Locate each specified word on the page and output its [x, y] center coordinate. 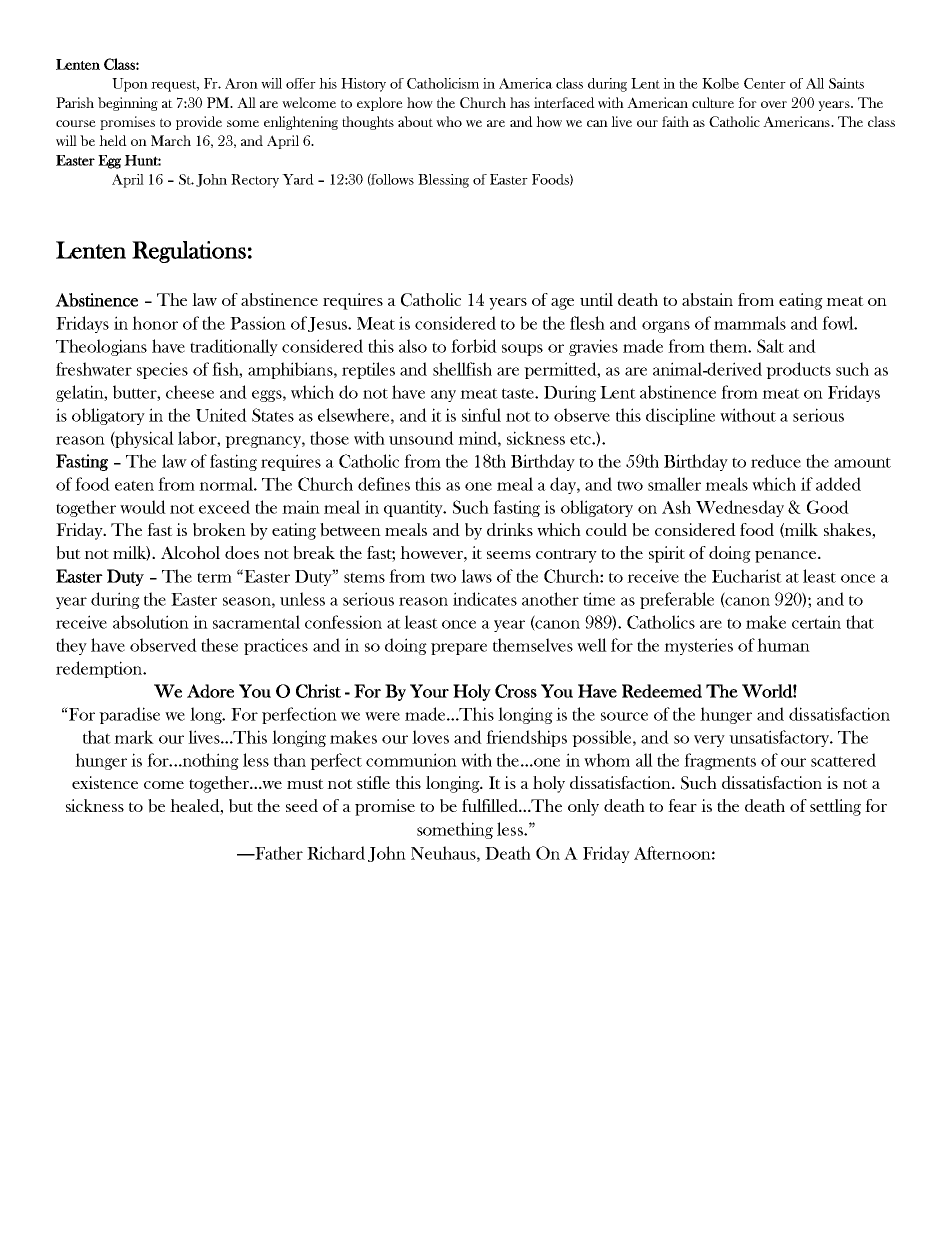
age [562, 304]
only [583, 807]
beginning [128, 104]
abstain [707, 300]
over [774, 104]
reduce [776, 461]
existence [105, 782]
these [219, 645]
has [520, 102]
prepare [459, 649]
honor [155, 323]
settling [835, 807]
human [783, 645]
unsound [421, 438]
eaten [134, 485]
